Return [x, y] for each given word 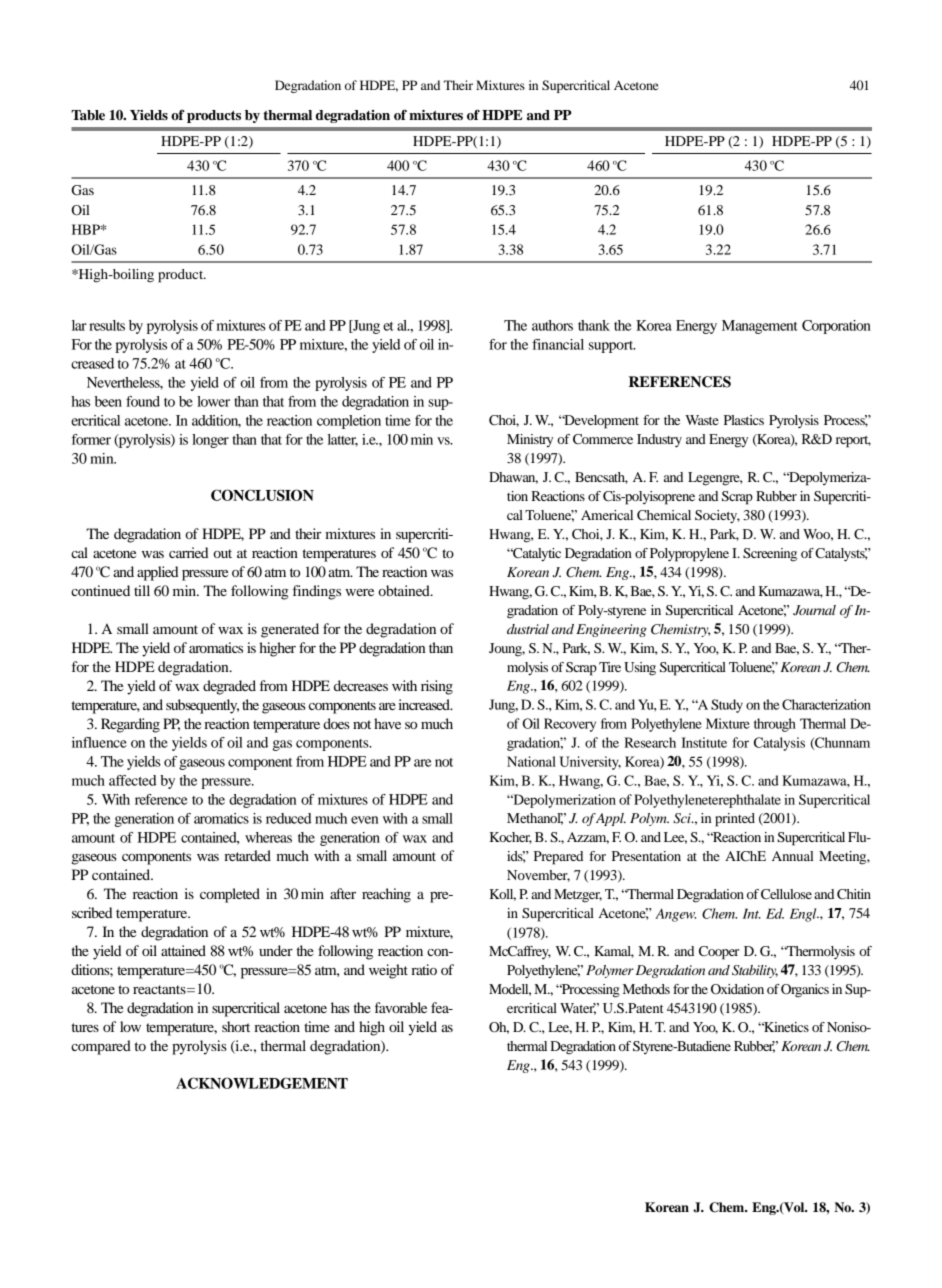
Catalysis [779, 744]
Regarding [130, 725]
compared [101, 1047]
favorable [401, 1007]
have [387, 723]
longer [210, 441]
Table [88, 115]
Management [760, 327]
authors [552, 325]
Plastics [744, 420]
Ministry [530, 440]
